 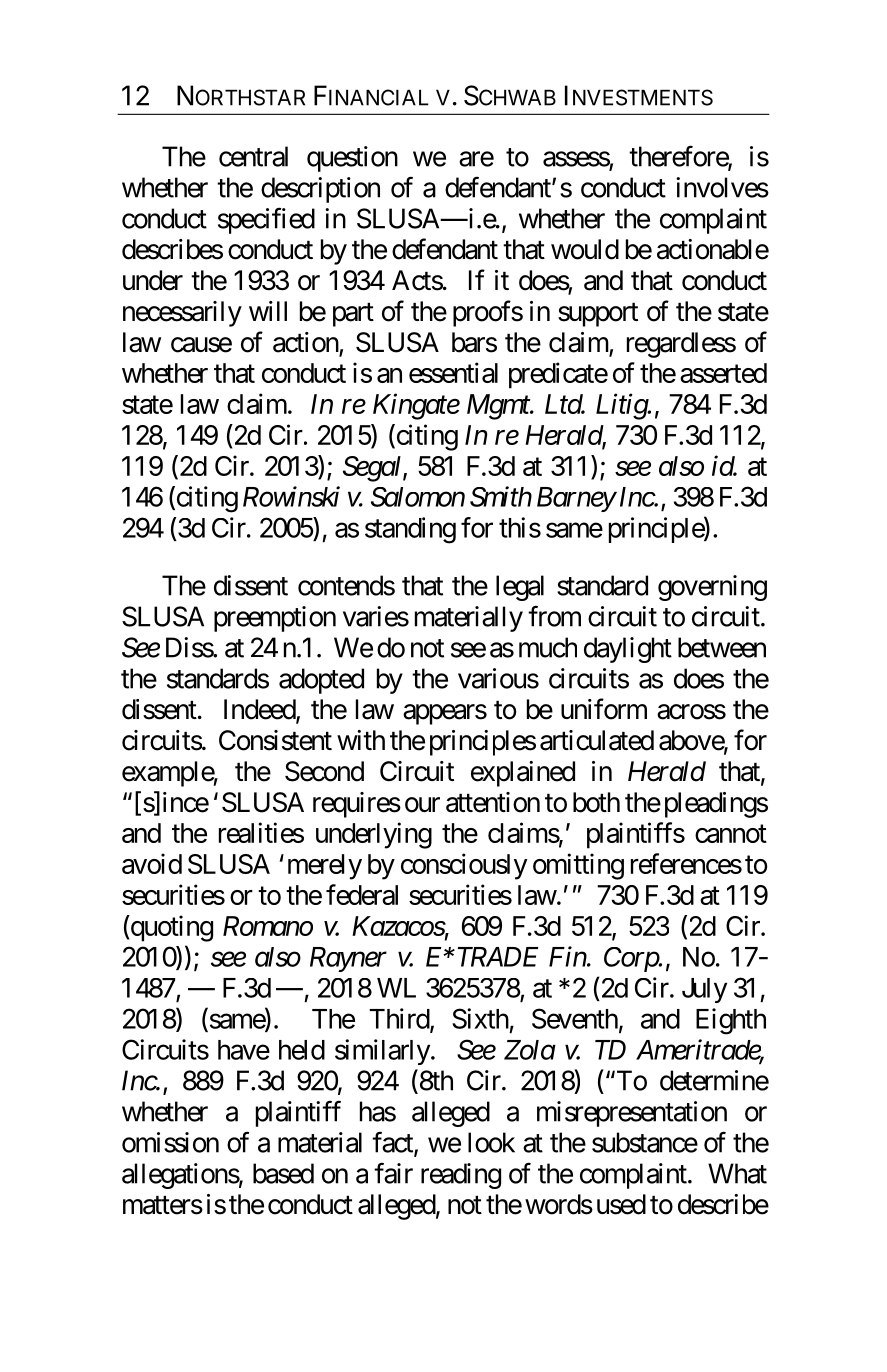 What do you see at coordinates (283, 1173) in the document?
I see `based` at bounding box center [283, 1173].
